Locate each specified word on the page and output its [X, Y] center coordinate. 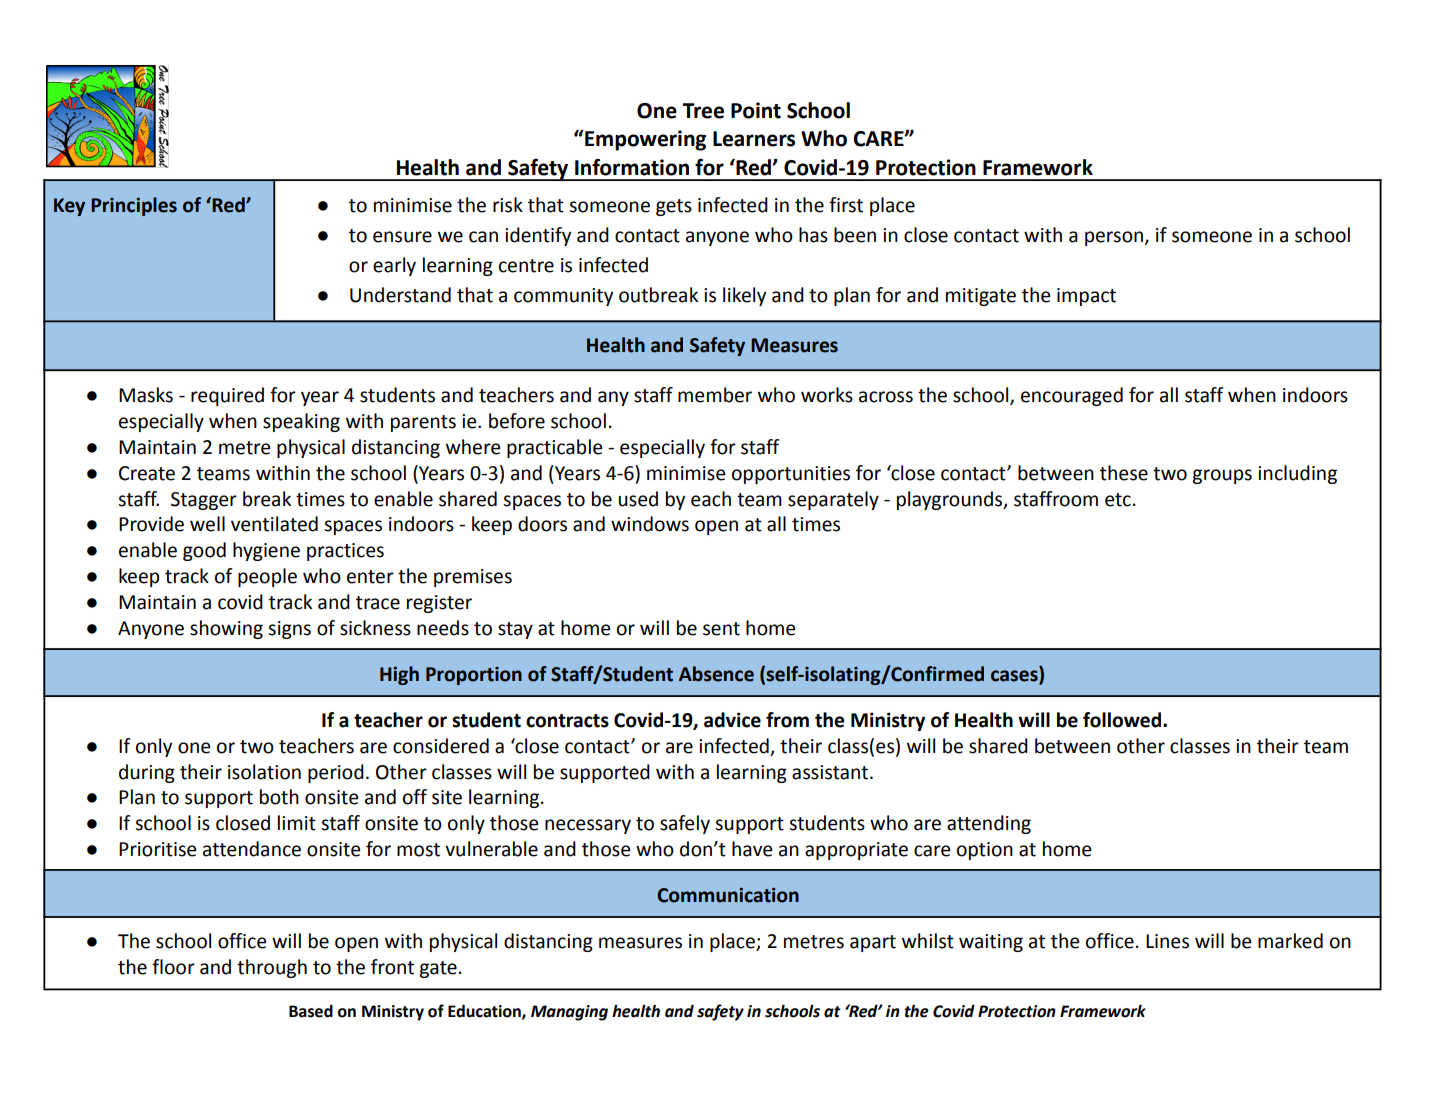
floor [173, 967]
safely [685, 824]
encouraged [1072, 396]
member [715, 395]
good [204, 551]
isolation [264, 772]
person [1114, 238]
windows [650, 524]
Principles [134, 206]
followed [1123, 720]
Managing [569, 1013]
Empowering [644, 140]
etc [1118, 500]
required [227, 396]
